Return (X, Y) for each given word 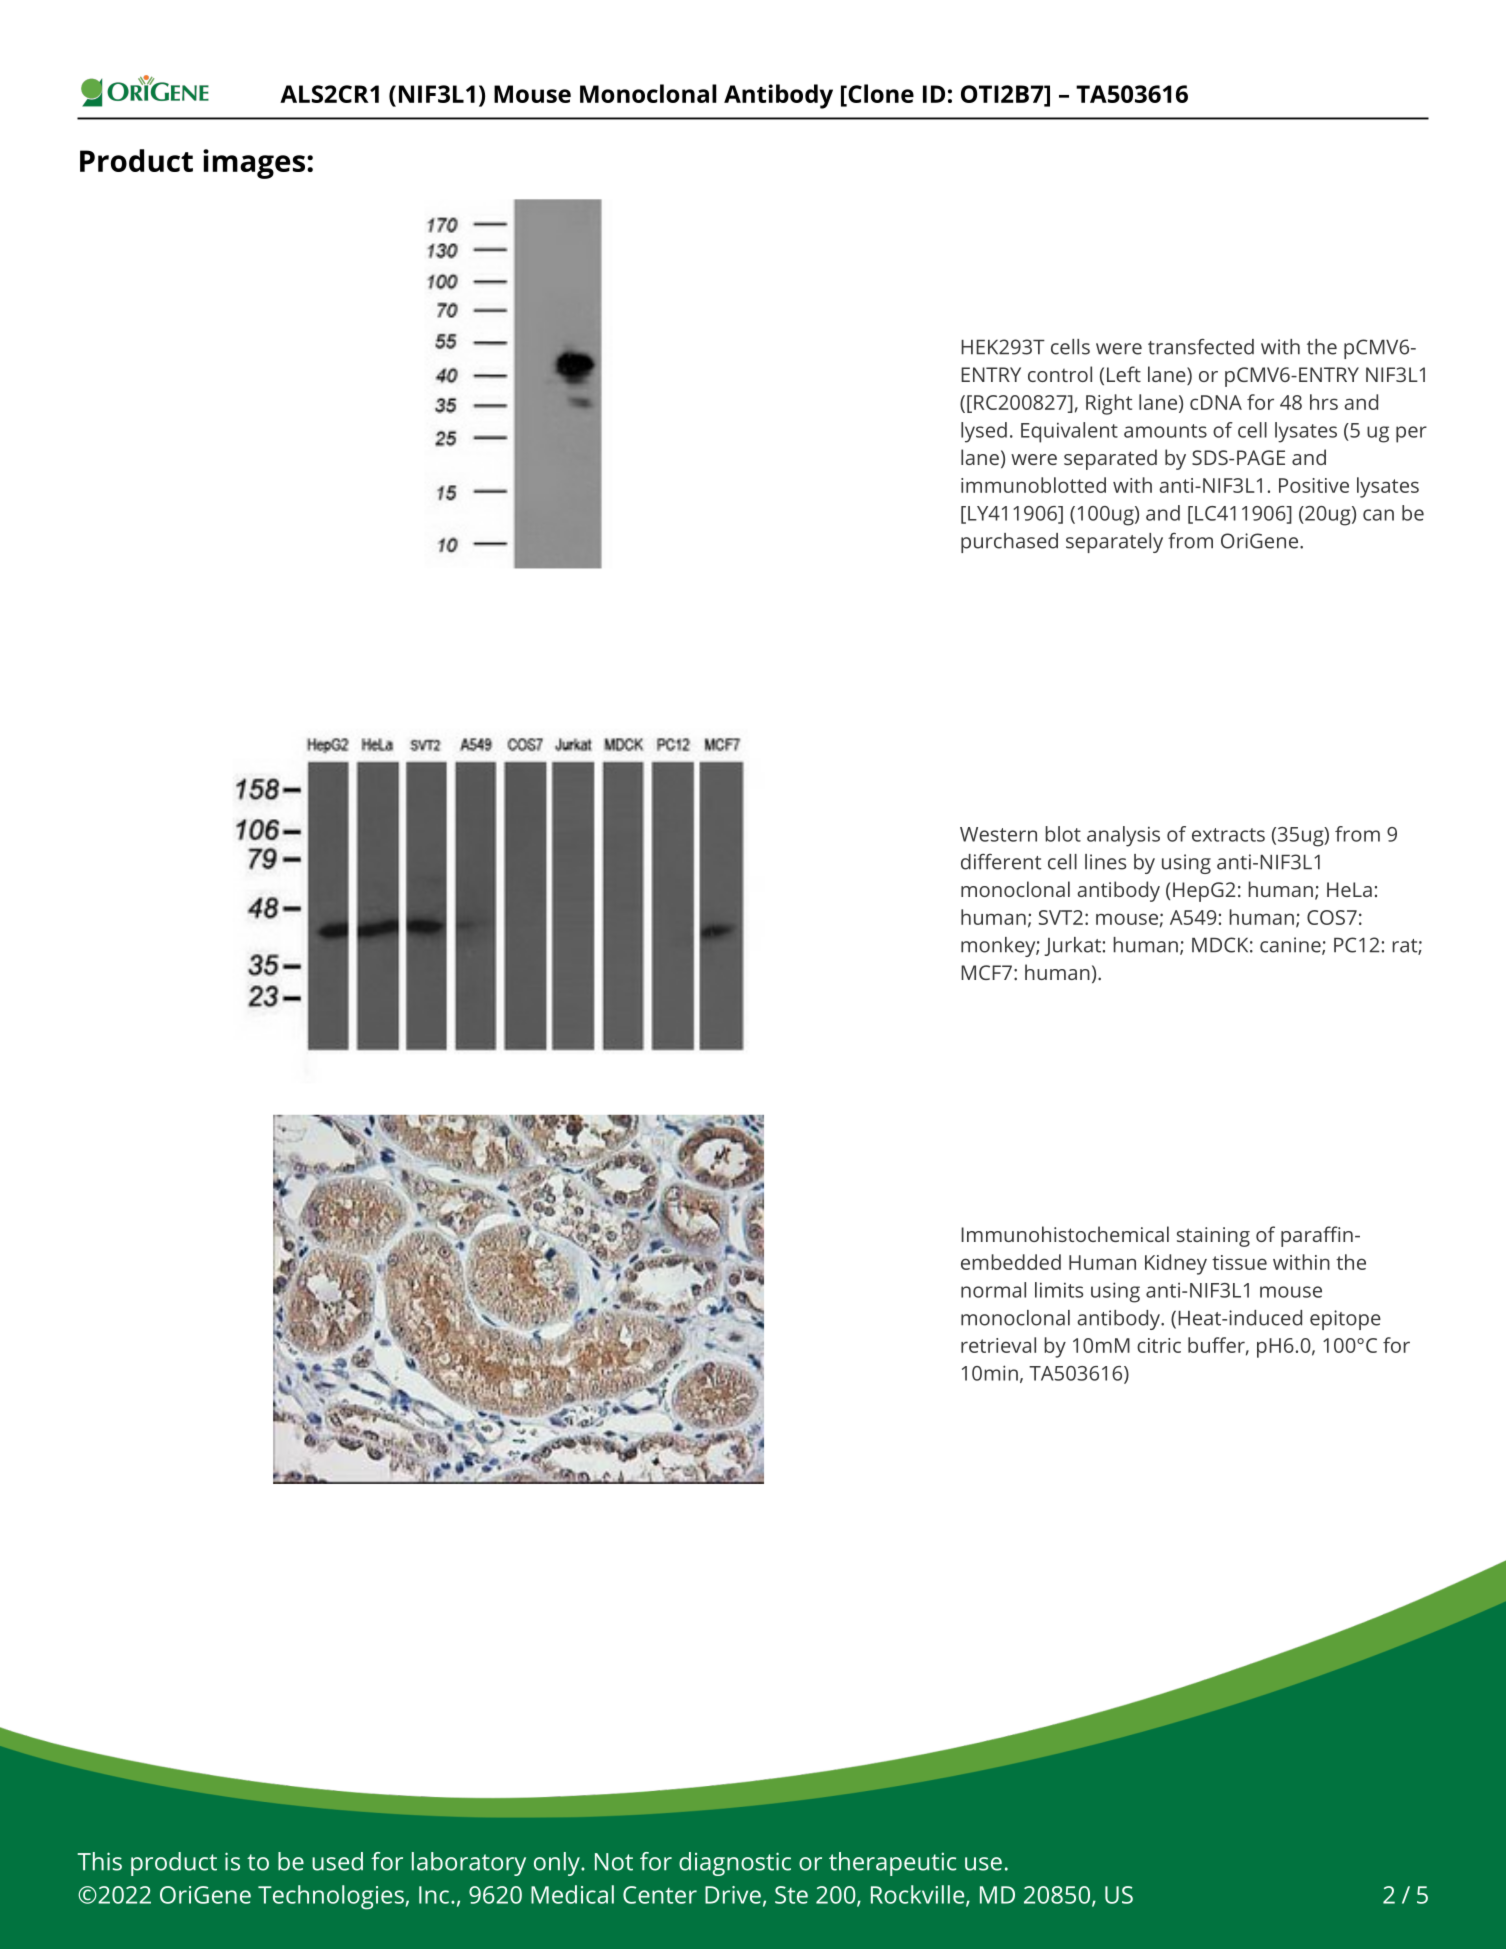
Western (998, 834)
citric (1159, 1345)
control (1060, 374)
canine (1291, 946)
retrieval (998, 1345)
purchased (1009, 543)
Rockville (919, 1895)
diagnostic (735, 1864)
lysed (984, 432)
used (337, 1861)
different (1001, 862)
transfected (1201, 346)
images (254, 164)
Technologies (332, 1897)
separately (1114, 543)
